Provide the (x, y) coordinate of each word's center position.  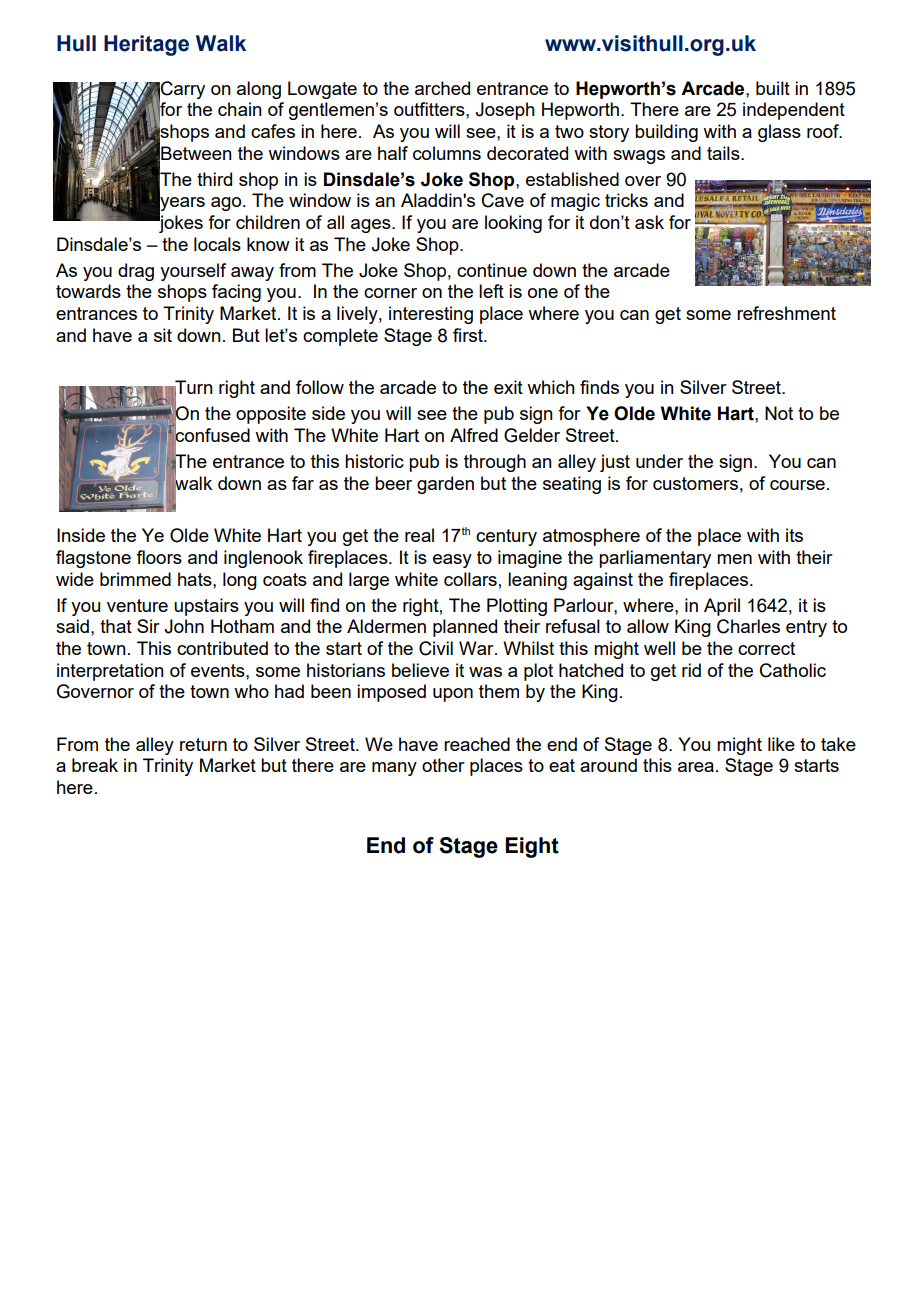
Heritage (146, 45)
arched (442, 88)
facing (236, 293)
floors (159, 557)
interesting (431, 315)
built (773, 88)
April (722, 607)
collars (470, 579)
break (95, 765)
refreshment (786, 313)
